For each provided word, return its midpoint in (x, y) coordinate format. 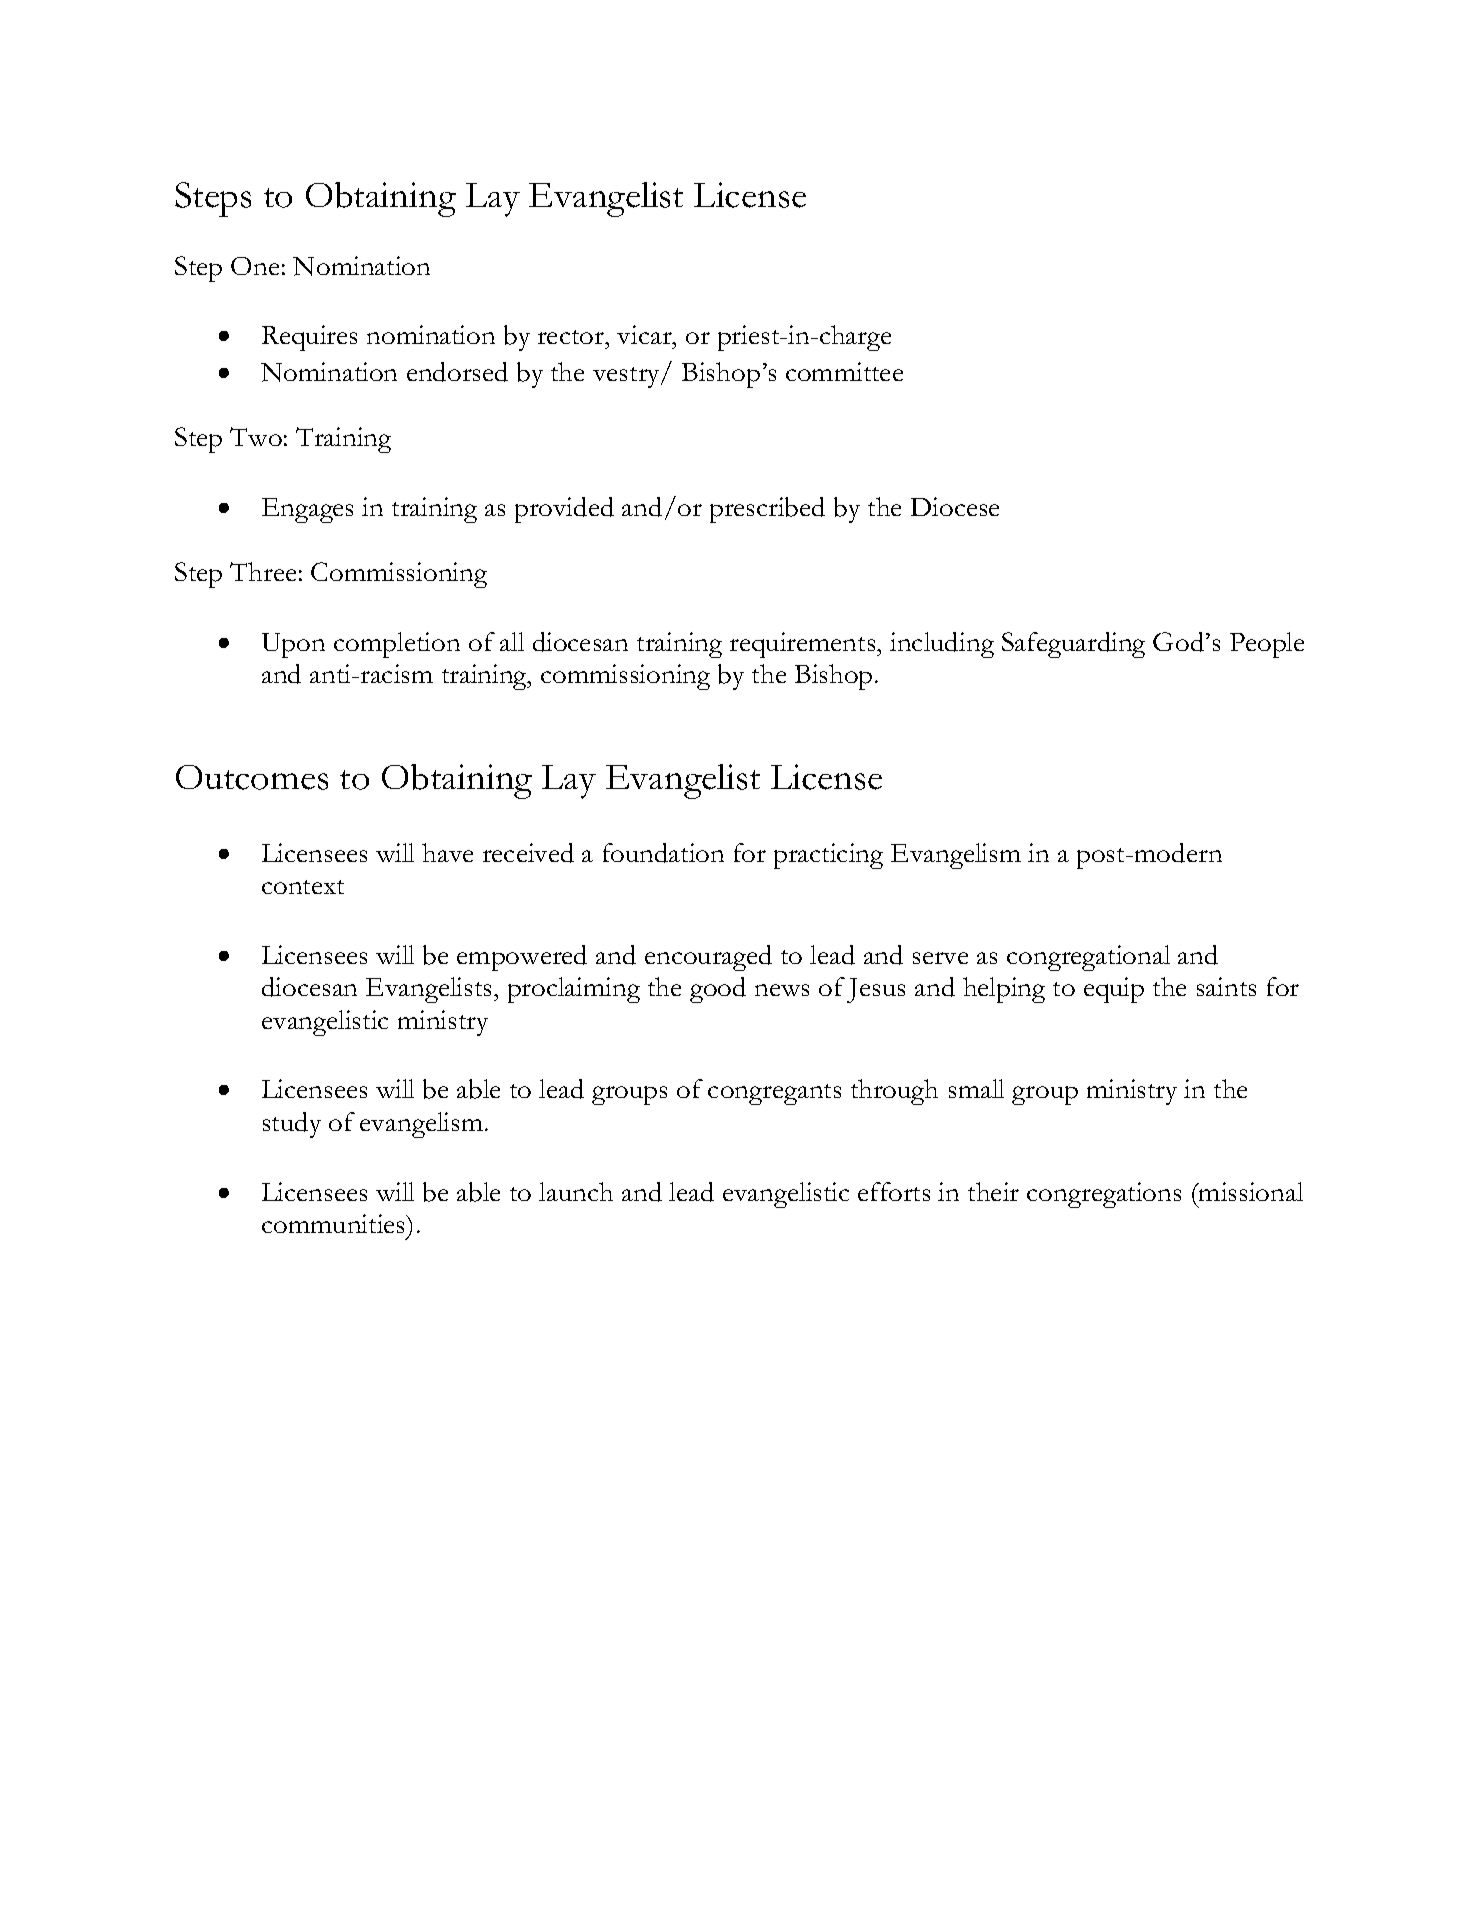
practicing (828, 856)
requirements (804, 645)
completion (397, 645)
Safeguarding (1073, 645)
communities (335, 1223)
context (303, 887)
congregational (1088, 958)
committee (844, 371)
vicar (645, 334)
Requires (309, 338)
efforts (894, 1191)
